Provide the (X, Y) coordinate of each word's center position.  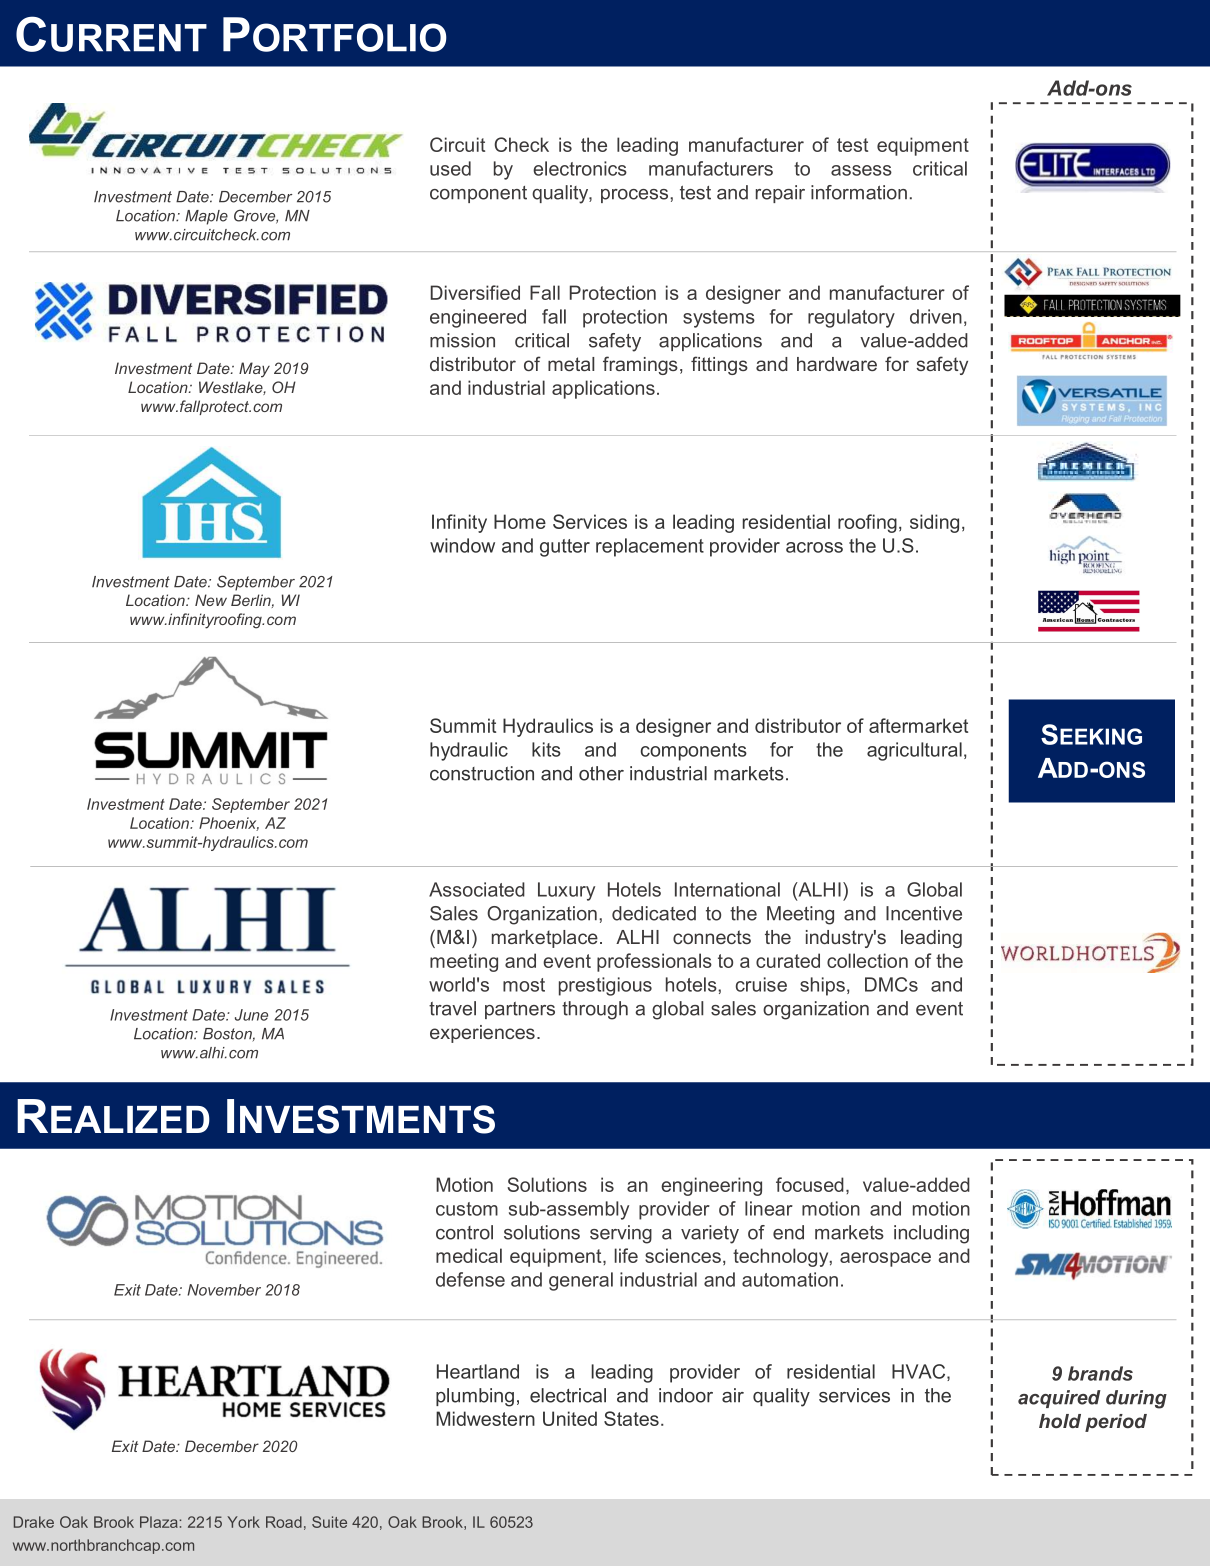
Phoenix (229, 824)
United (570, 1418)
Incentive (924, 913)
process (636, 196)
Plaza (160, 1522)
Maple (206, 217)
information (859, 192)
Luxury (566, 891)
